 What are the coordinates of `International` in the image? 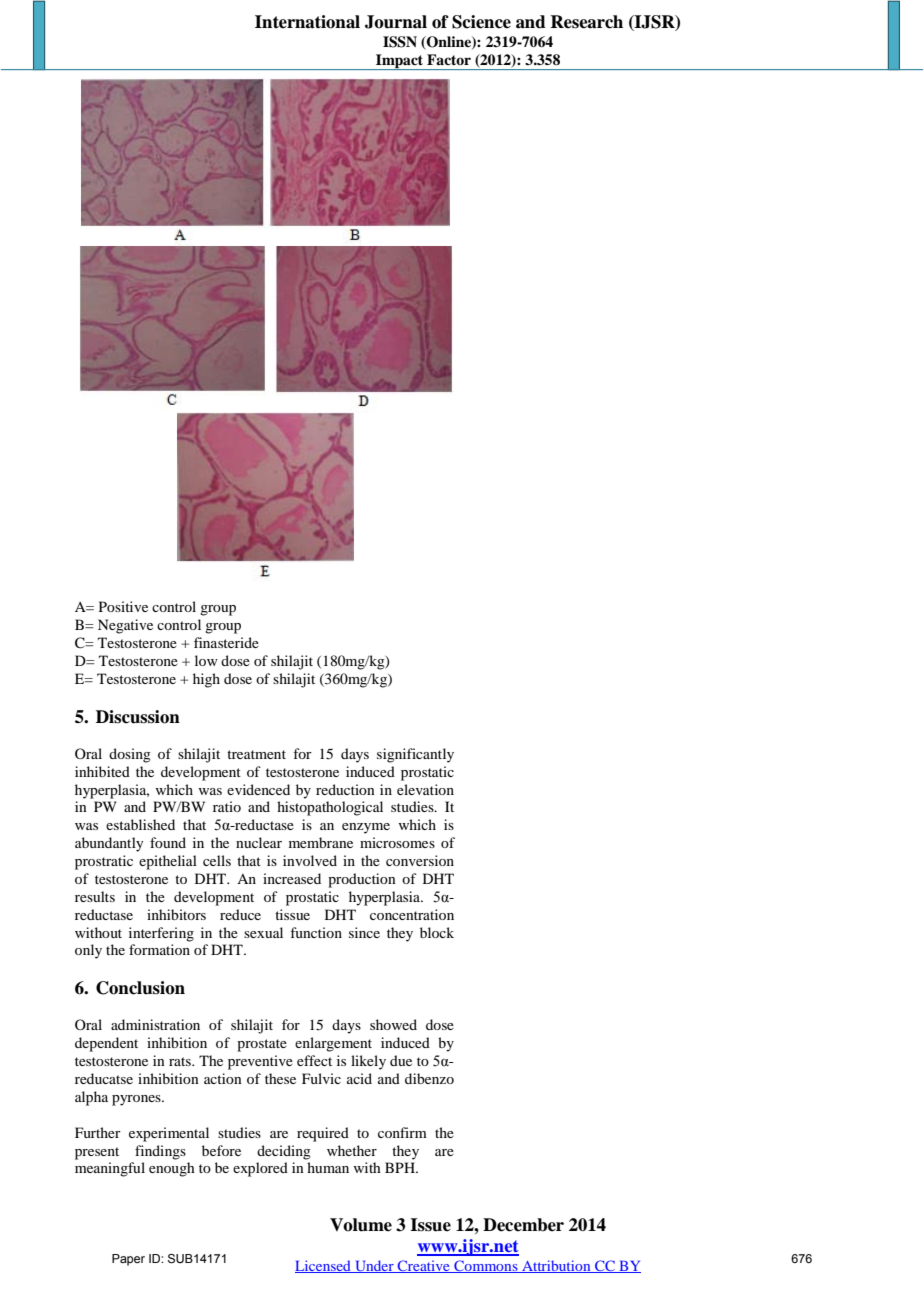 It's located at (307, 22).
